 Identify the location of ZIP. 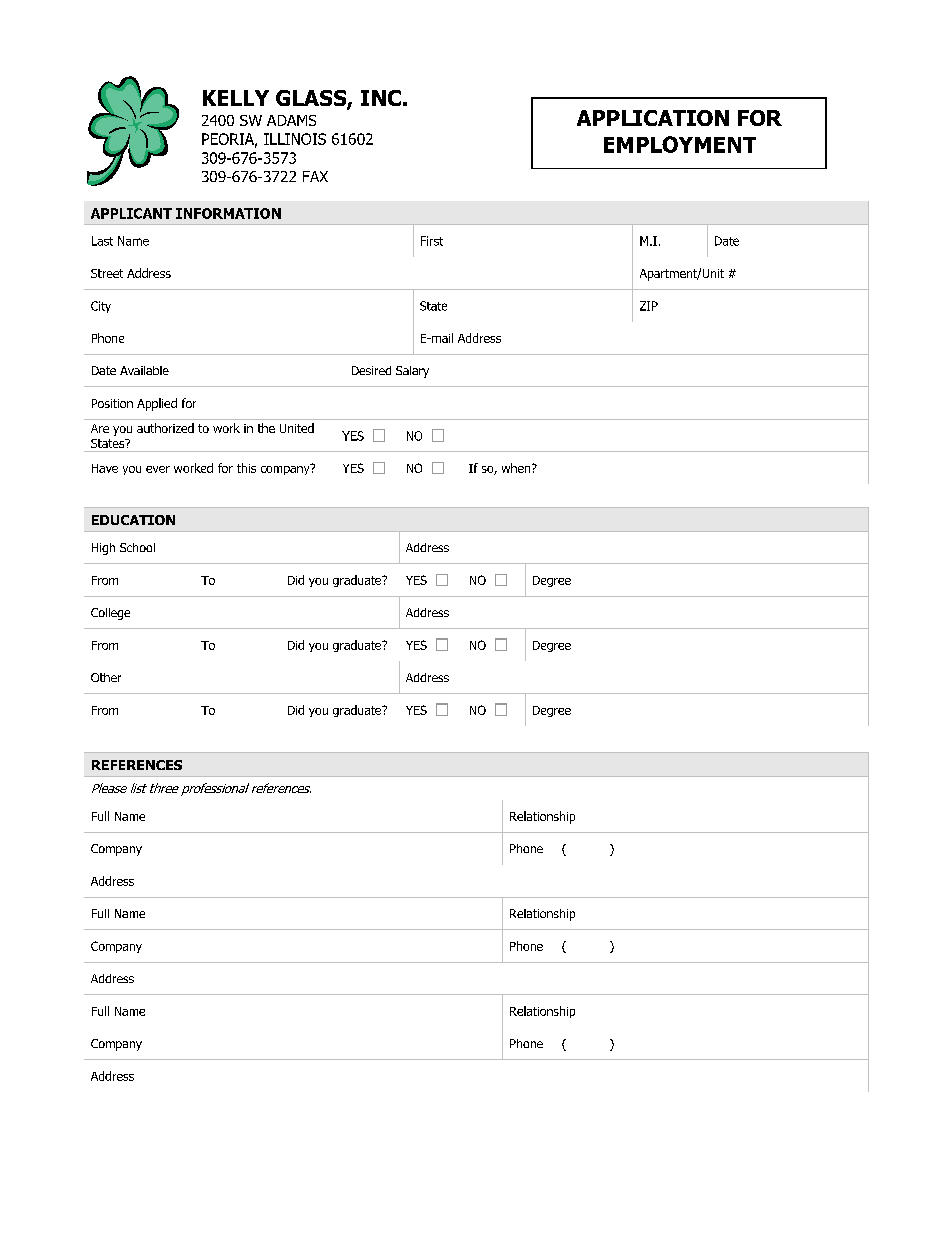
(649, 306).
